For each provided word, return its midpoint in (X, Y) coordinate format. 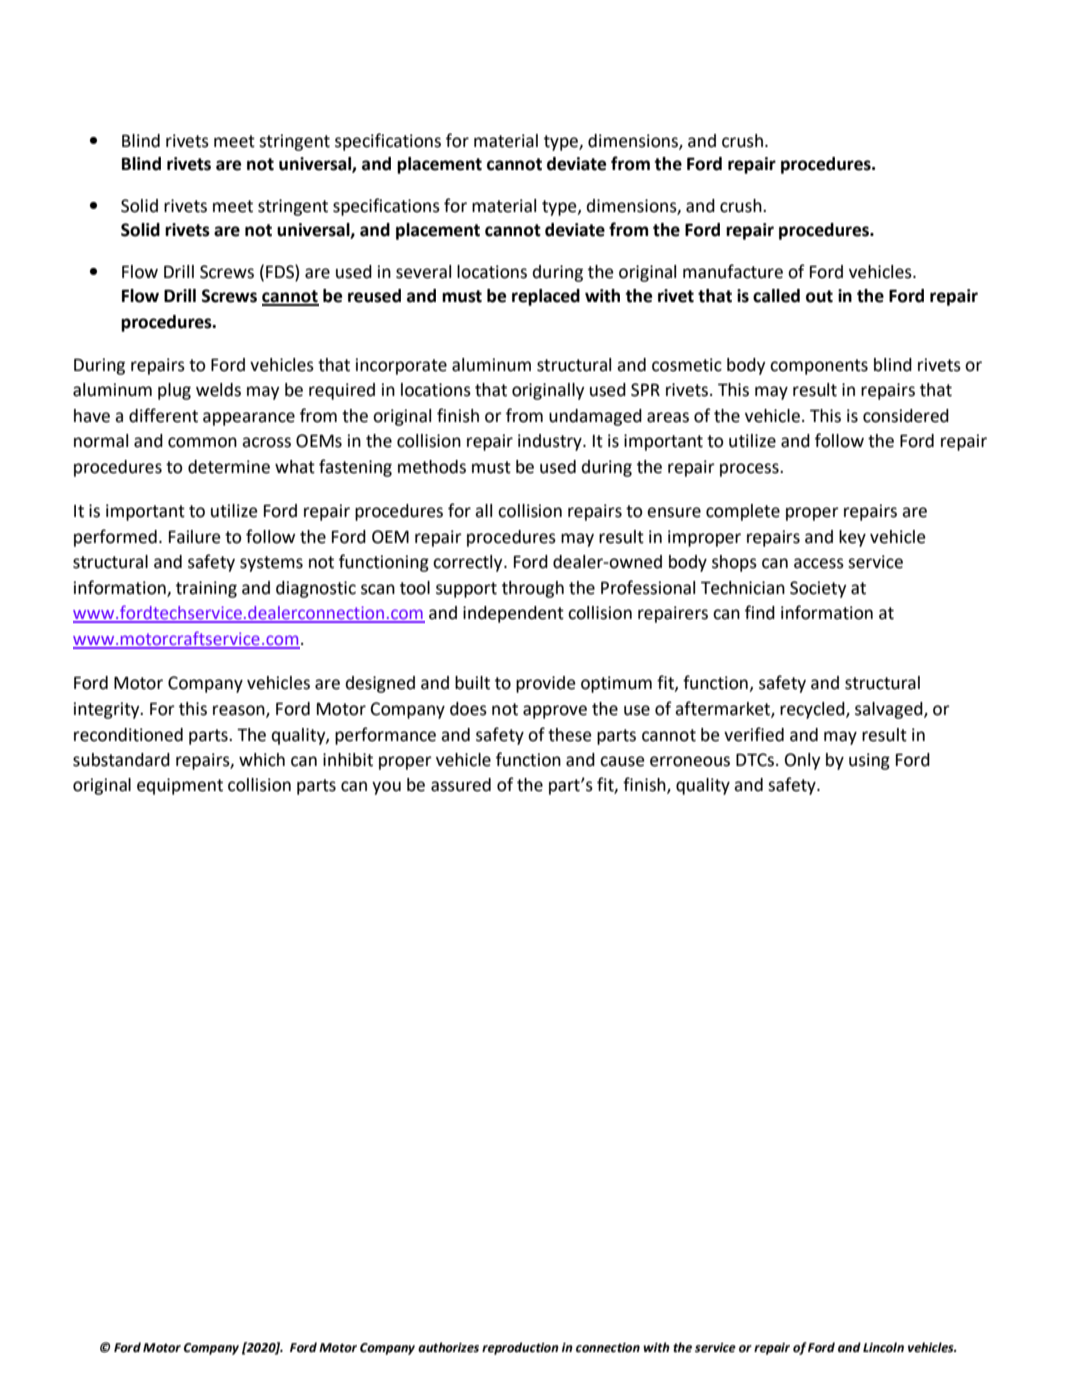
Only (802, 761)
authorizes (448, 1347)
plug (174, 391)
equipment (180, 786)
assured (461, 785)
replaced (546, 297)
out (819, 296)
